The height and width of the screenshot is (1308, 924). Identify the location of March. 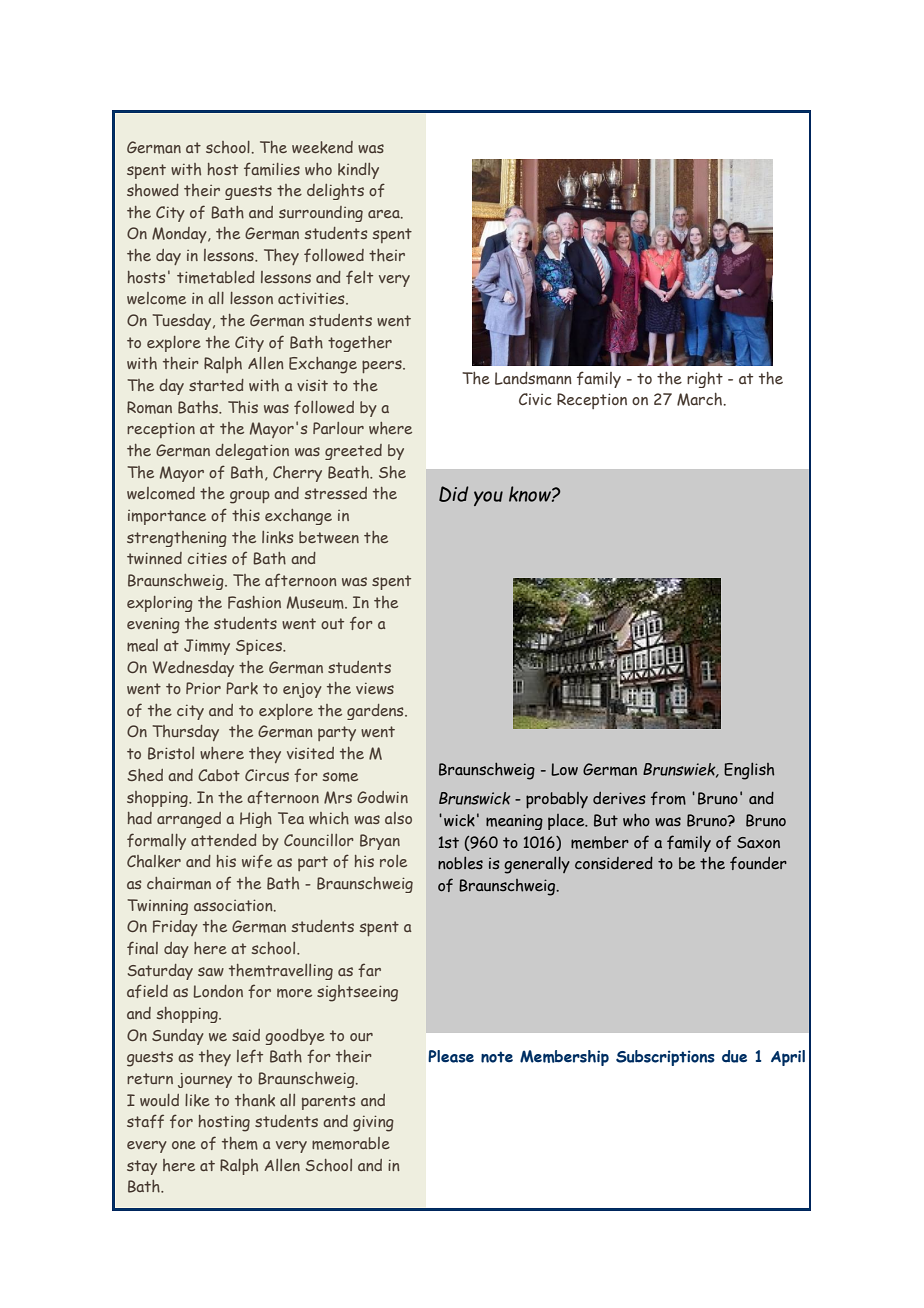
(700, 399).
